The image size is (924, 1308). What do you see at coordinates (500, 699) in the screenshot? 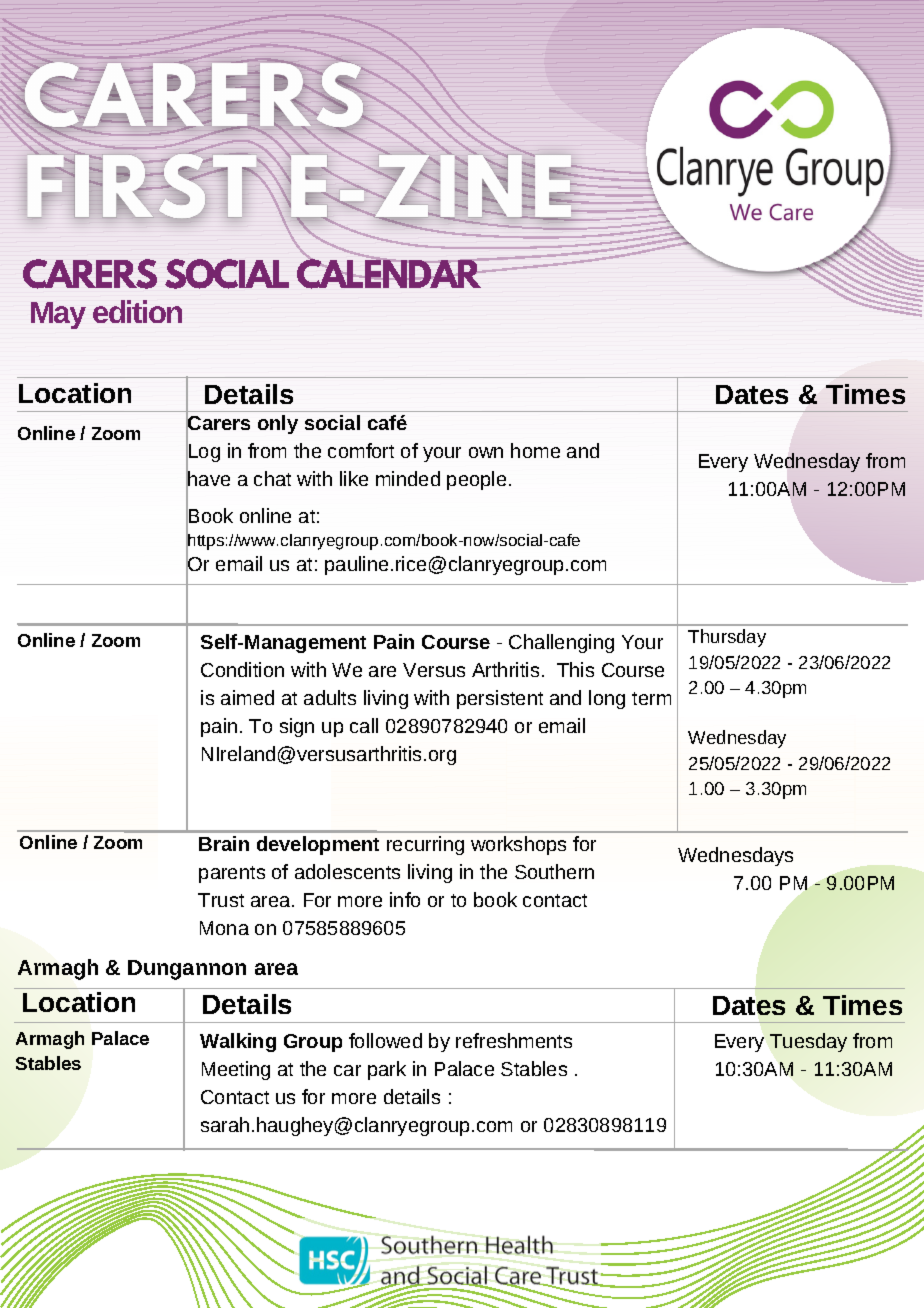
I see `persistent` at bounding box center [500, 699].
